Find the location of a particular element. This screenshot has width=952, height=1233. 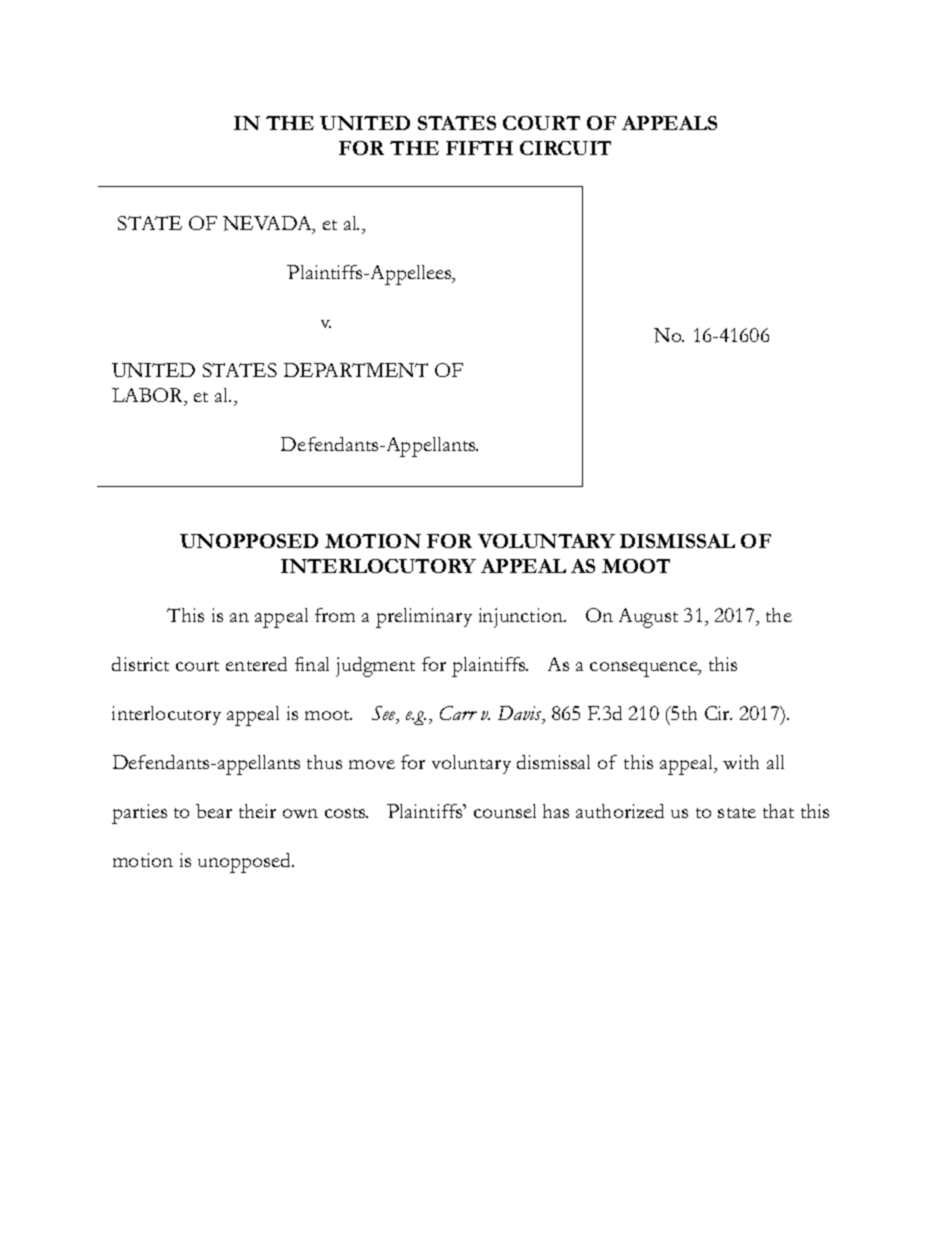

counsel is located at coordinates (505, 811).
